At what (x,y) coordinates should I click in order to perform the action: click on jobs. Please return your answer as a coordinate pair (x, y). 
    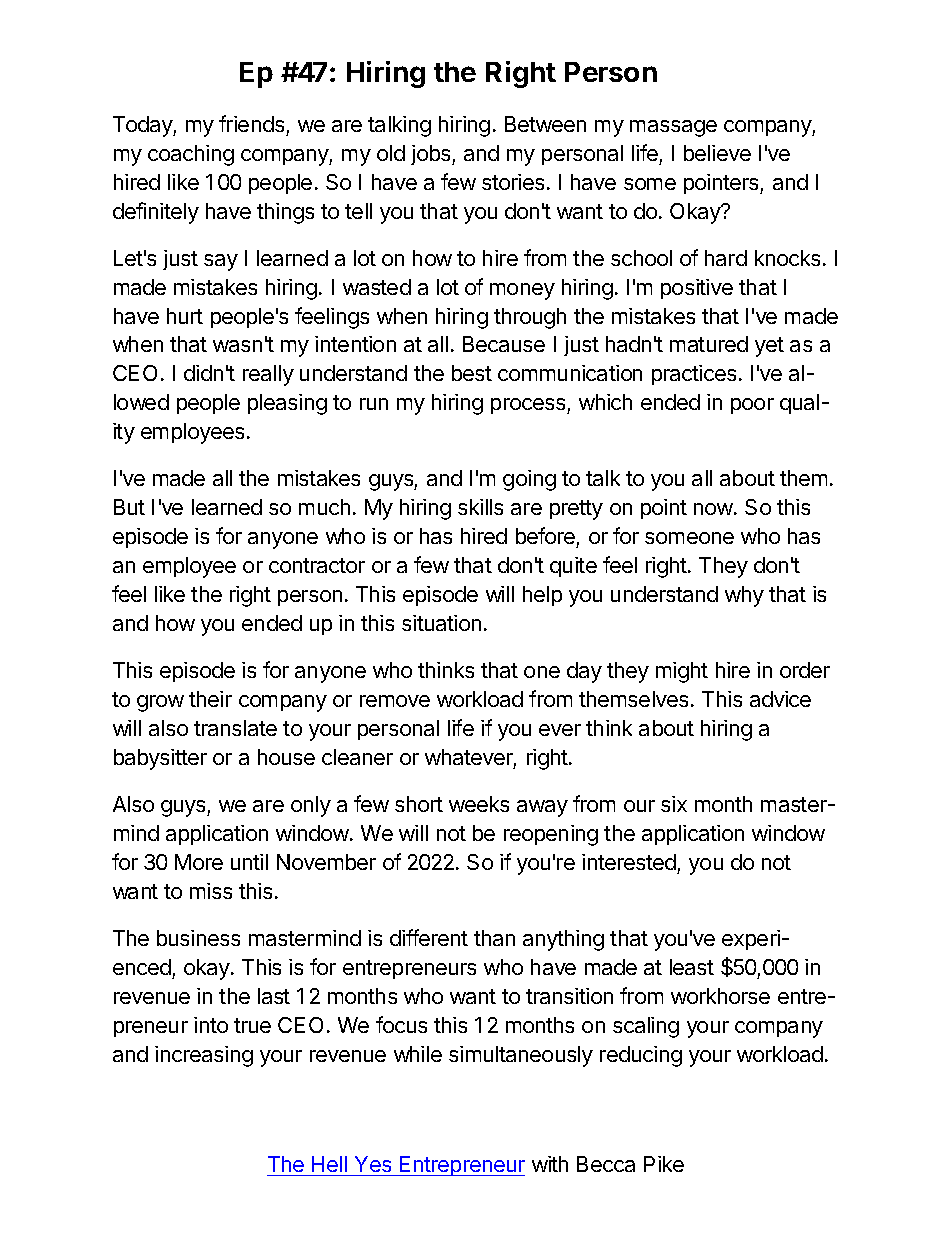
    Looking at the image, I should click on (432, 155).
